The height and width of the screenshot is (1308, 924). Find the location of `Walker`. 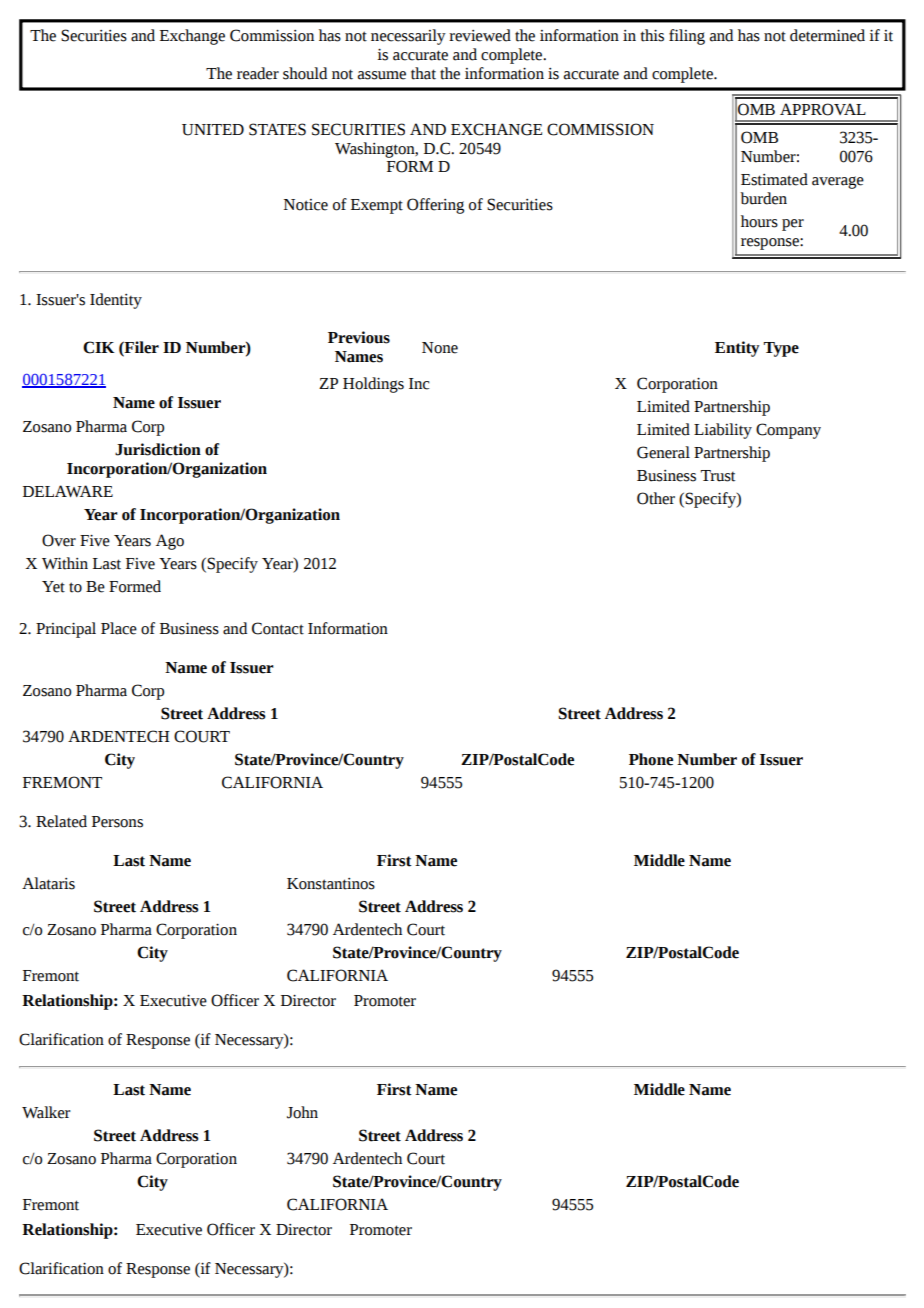

Walker is located at coordinates (46, 1112).
